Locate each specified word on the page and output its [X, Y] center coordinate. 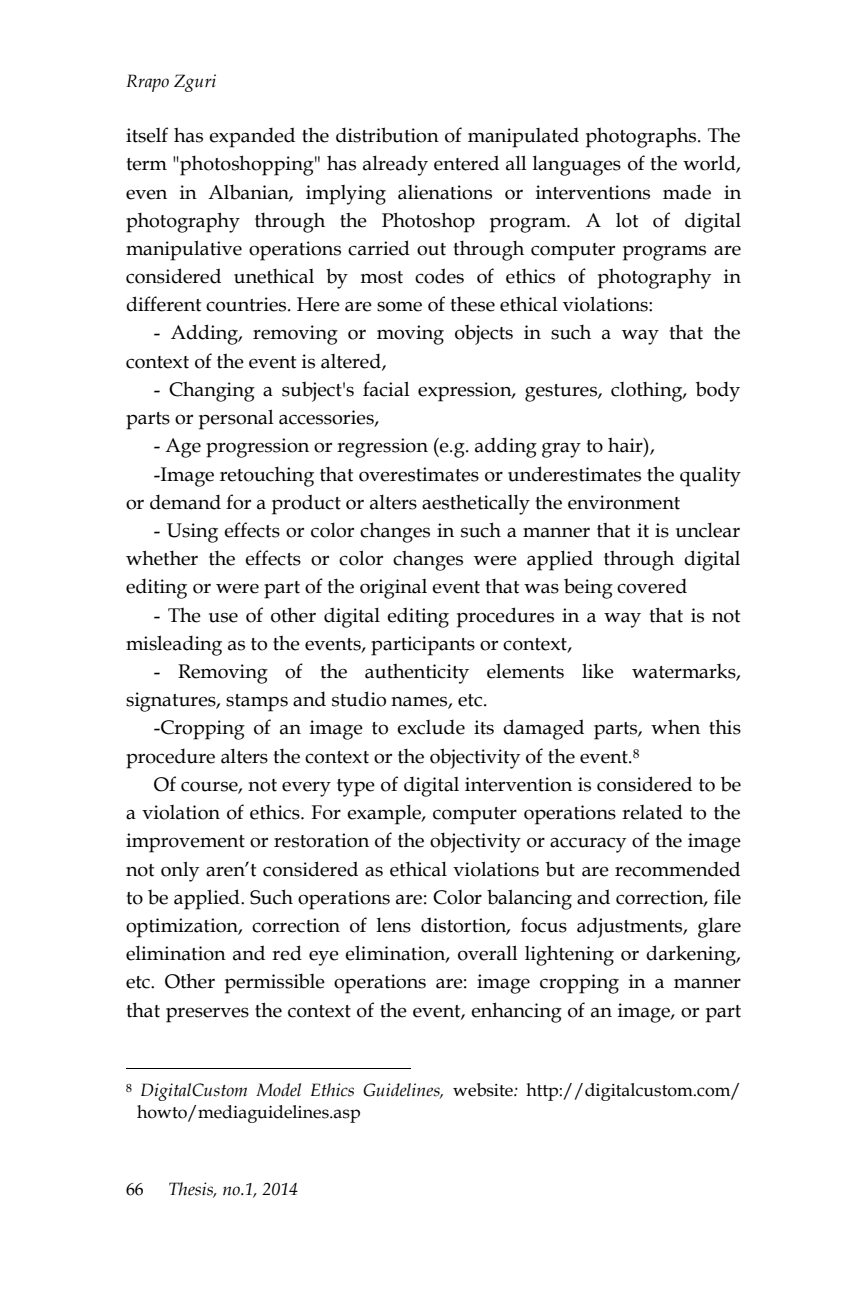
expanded [252, 137]
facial [386, 389]
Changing [212, 391]
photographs [642, 137]
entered [466, 163]
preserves [207, 1015]
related [652, 812]
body [718, 391]
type [356, 788]
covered [652, 586]
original [393, 589]
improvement [185, 843]
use [223, 617]
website [484, 1090]
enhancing [516, 1012]
